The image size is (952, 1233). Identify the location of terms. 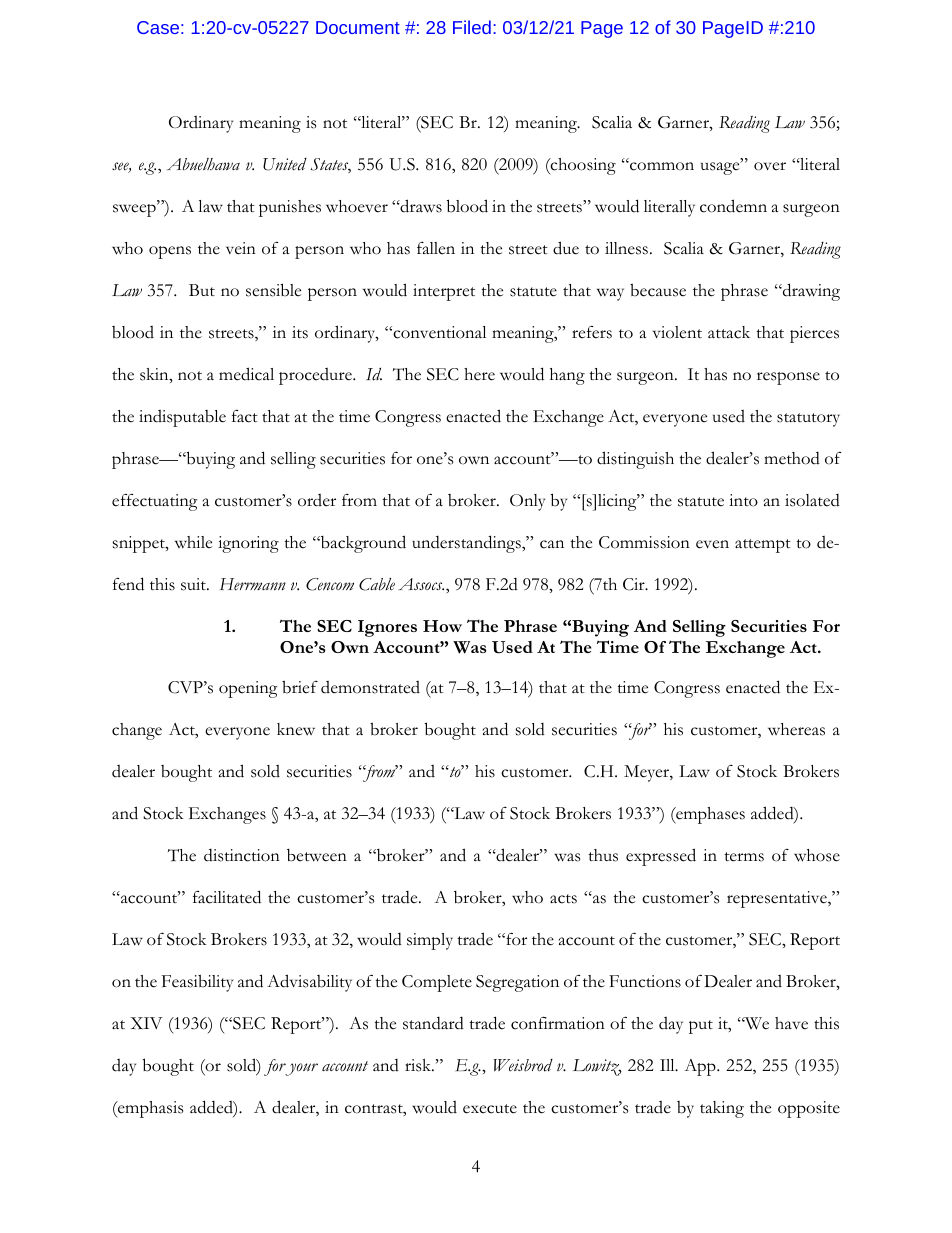
(744, 857).
